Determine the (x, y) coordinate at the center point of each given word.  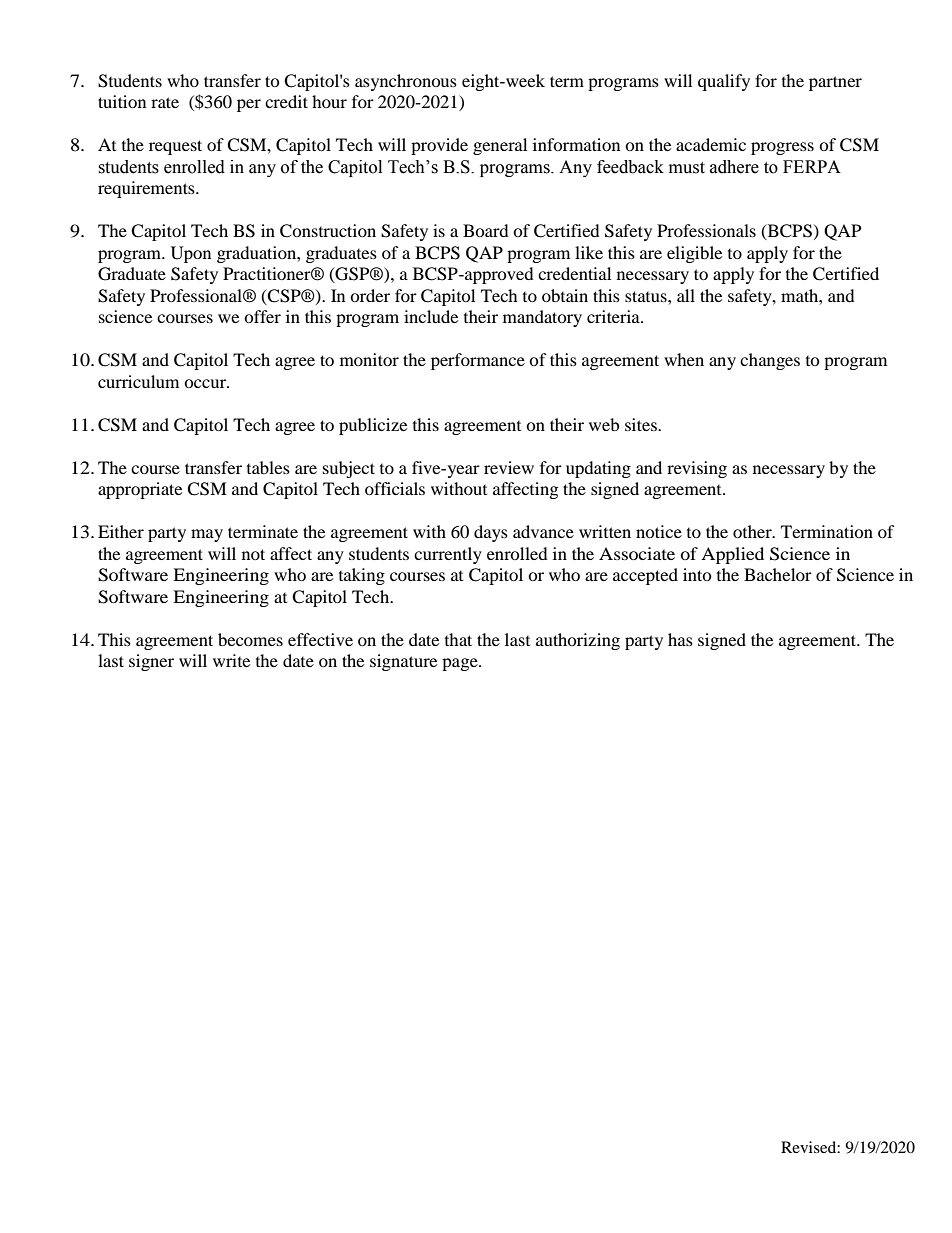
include (431, 316)
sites (642, 424)
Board (486, 230)
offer (262, 316)
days (491, 533)
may (207, 535)
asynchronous (406, 82)
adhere (734, 167)
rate (165, 102)
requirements (147, 189)
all (686, 295)
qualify (724, 82)
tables (268, 467)
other (753, 531)
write (231, 660)
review (509, 467)
